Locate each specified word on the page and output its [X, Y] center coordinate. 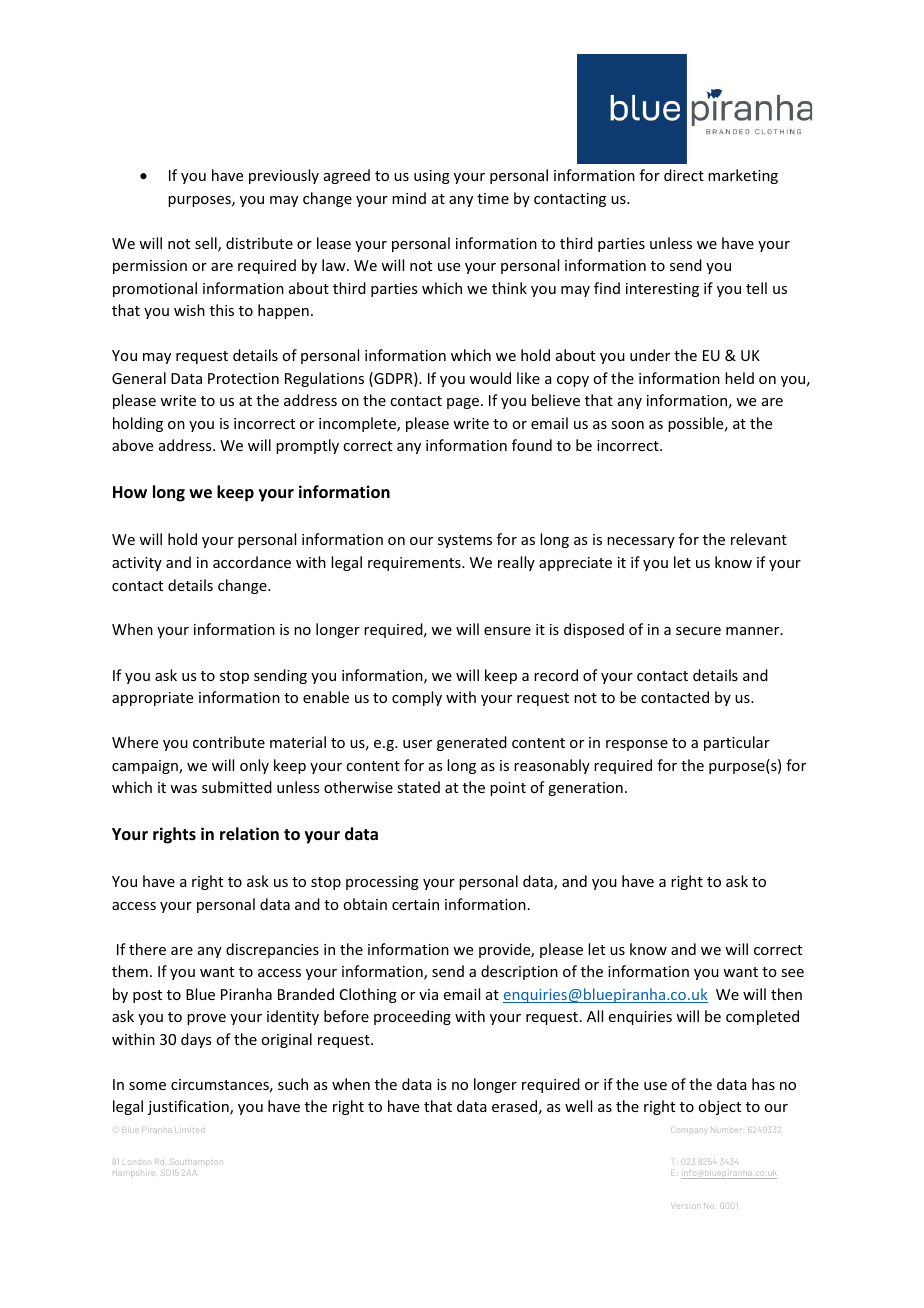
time [493, 198]
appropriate [152, 699]
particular [737, 743]
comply [417, 698]
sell [207, 244]
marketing [743, 176]
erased [514, 1106]
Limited [188, 1130]
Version [684, 1206]
